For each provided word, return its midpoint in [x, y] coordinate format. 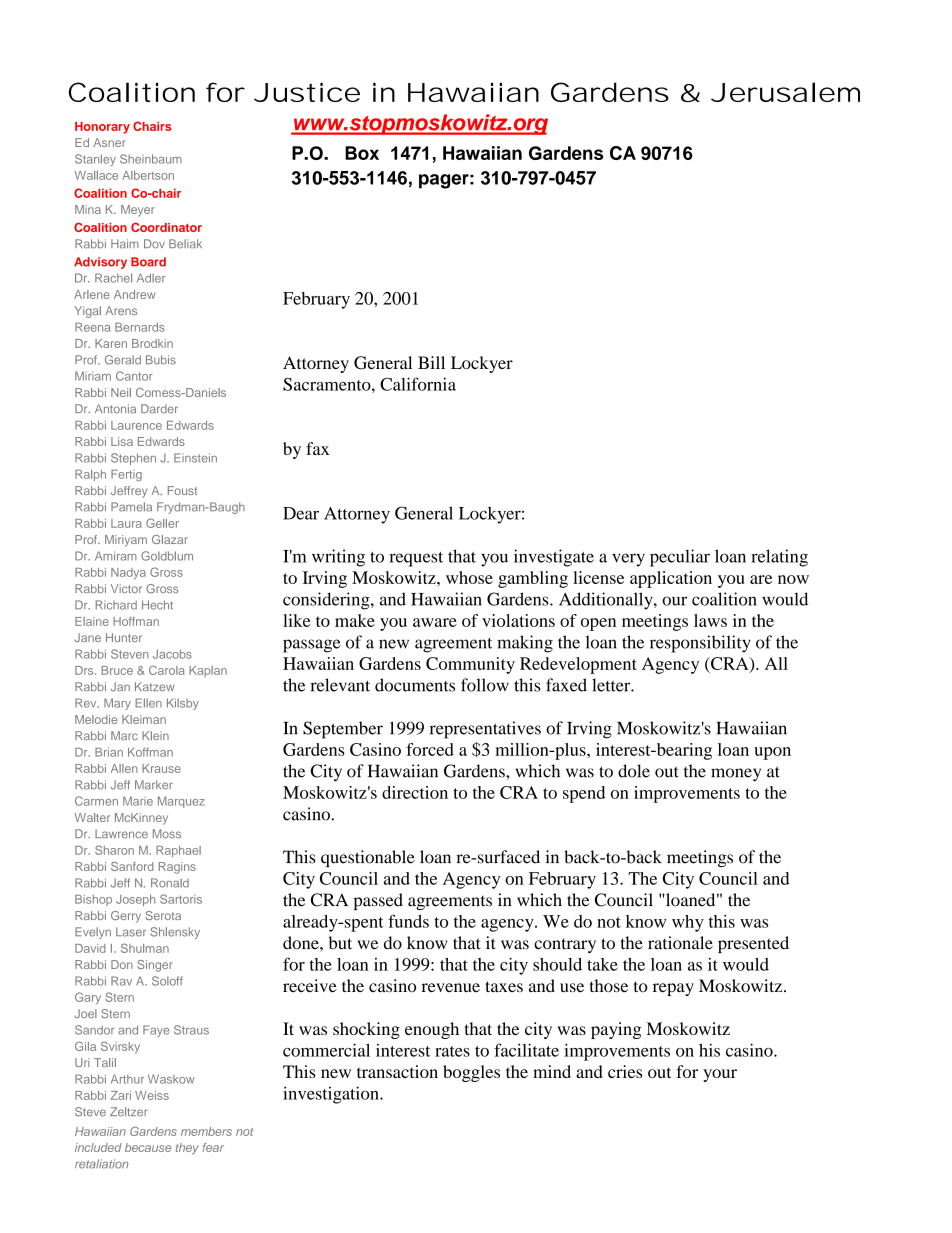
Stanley [95, 160]
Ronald [170, 883]
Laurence [136, 425]
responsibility [700, 644]
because [148, 1147]
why [688, 923]
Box [362, 153]
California [418, 384]
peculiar [680, 558]
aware [435, 622]
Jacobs [172, 654]
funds [408, 921]
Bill [431, 362]
